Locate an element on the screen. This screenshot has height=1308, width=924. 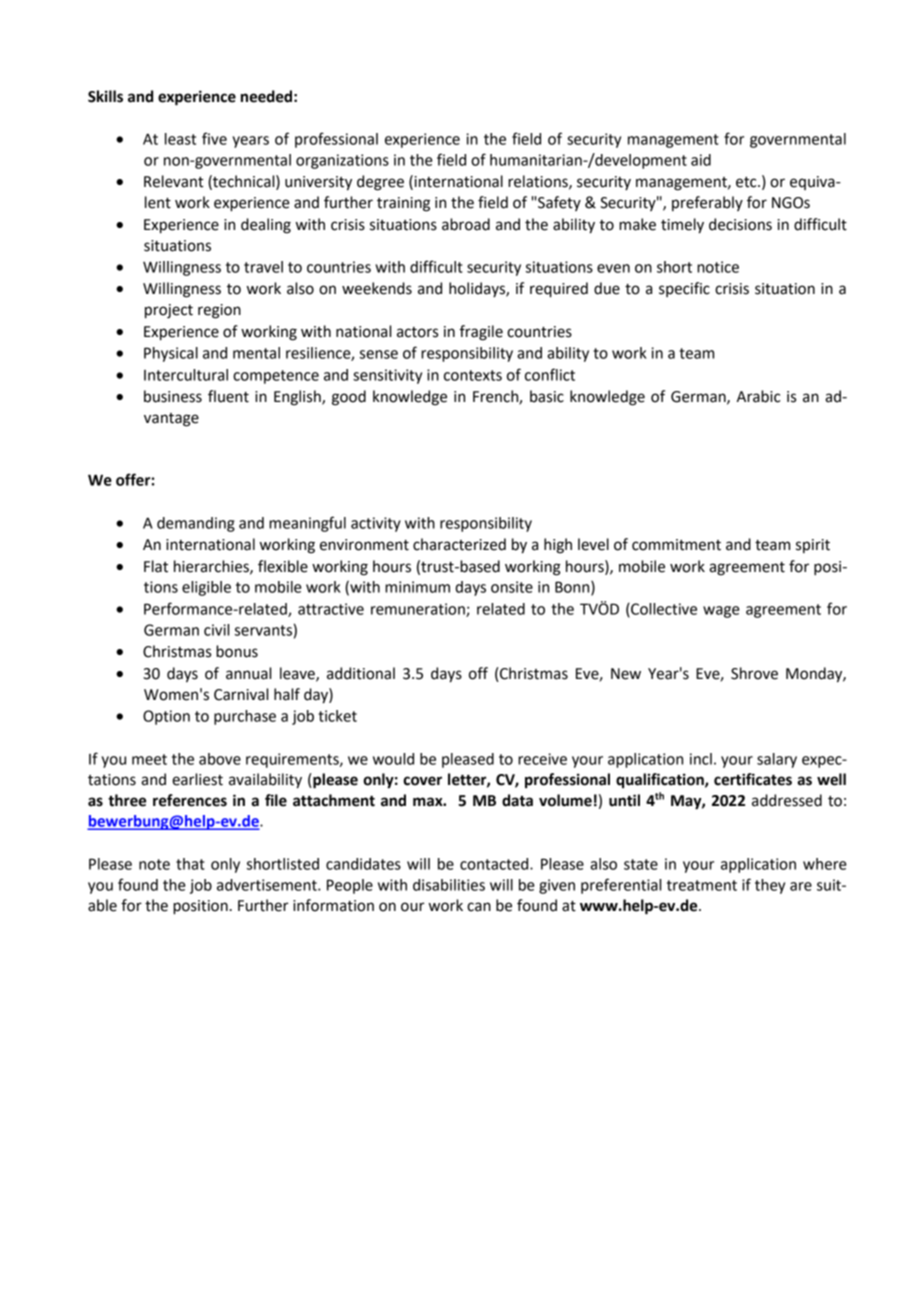
aid is located at coordinates (701, 160).
